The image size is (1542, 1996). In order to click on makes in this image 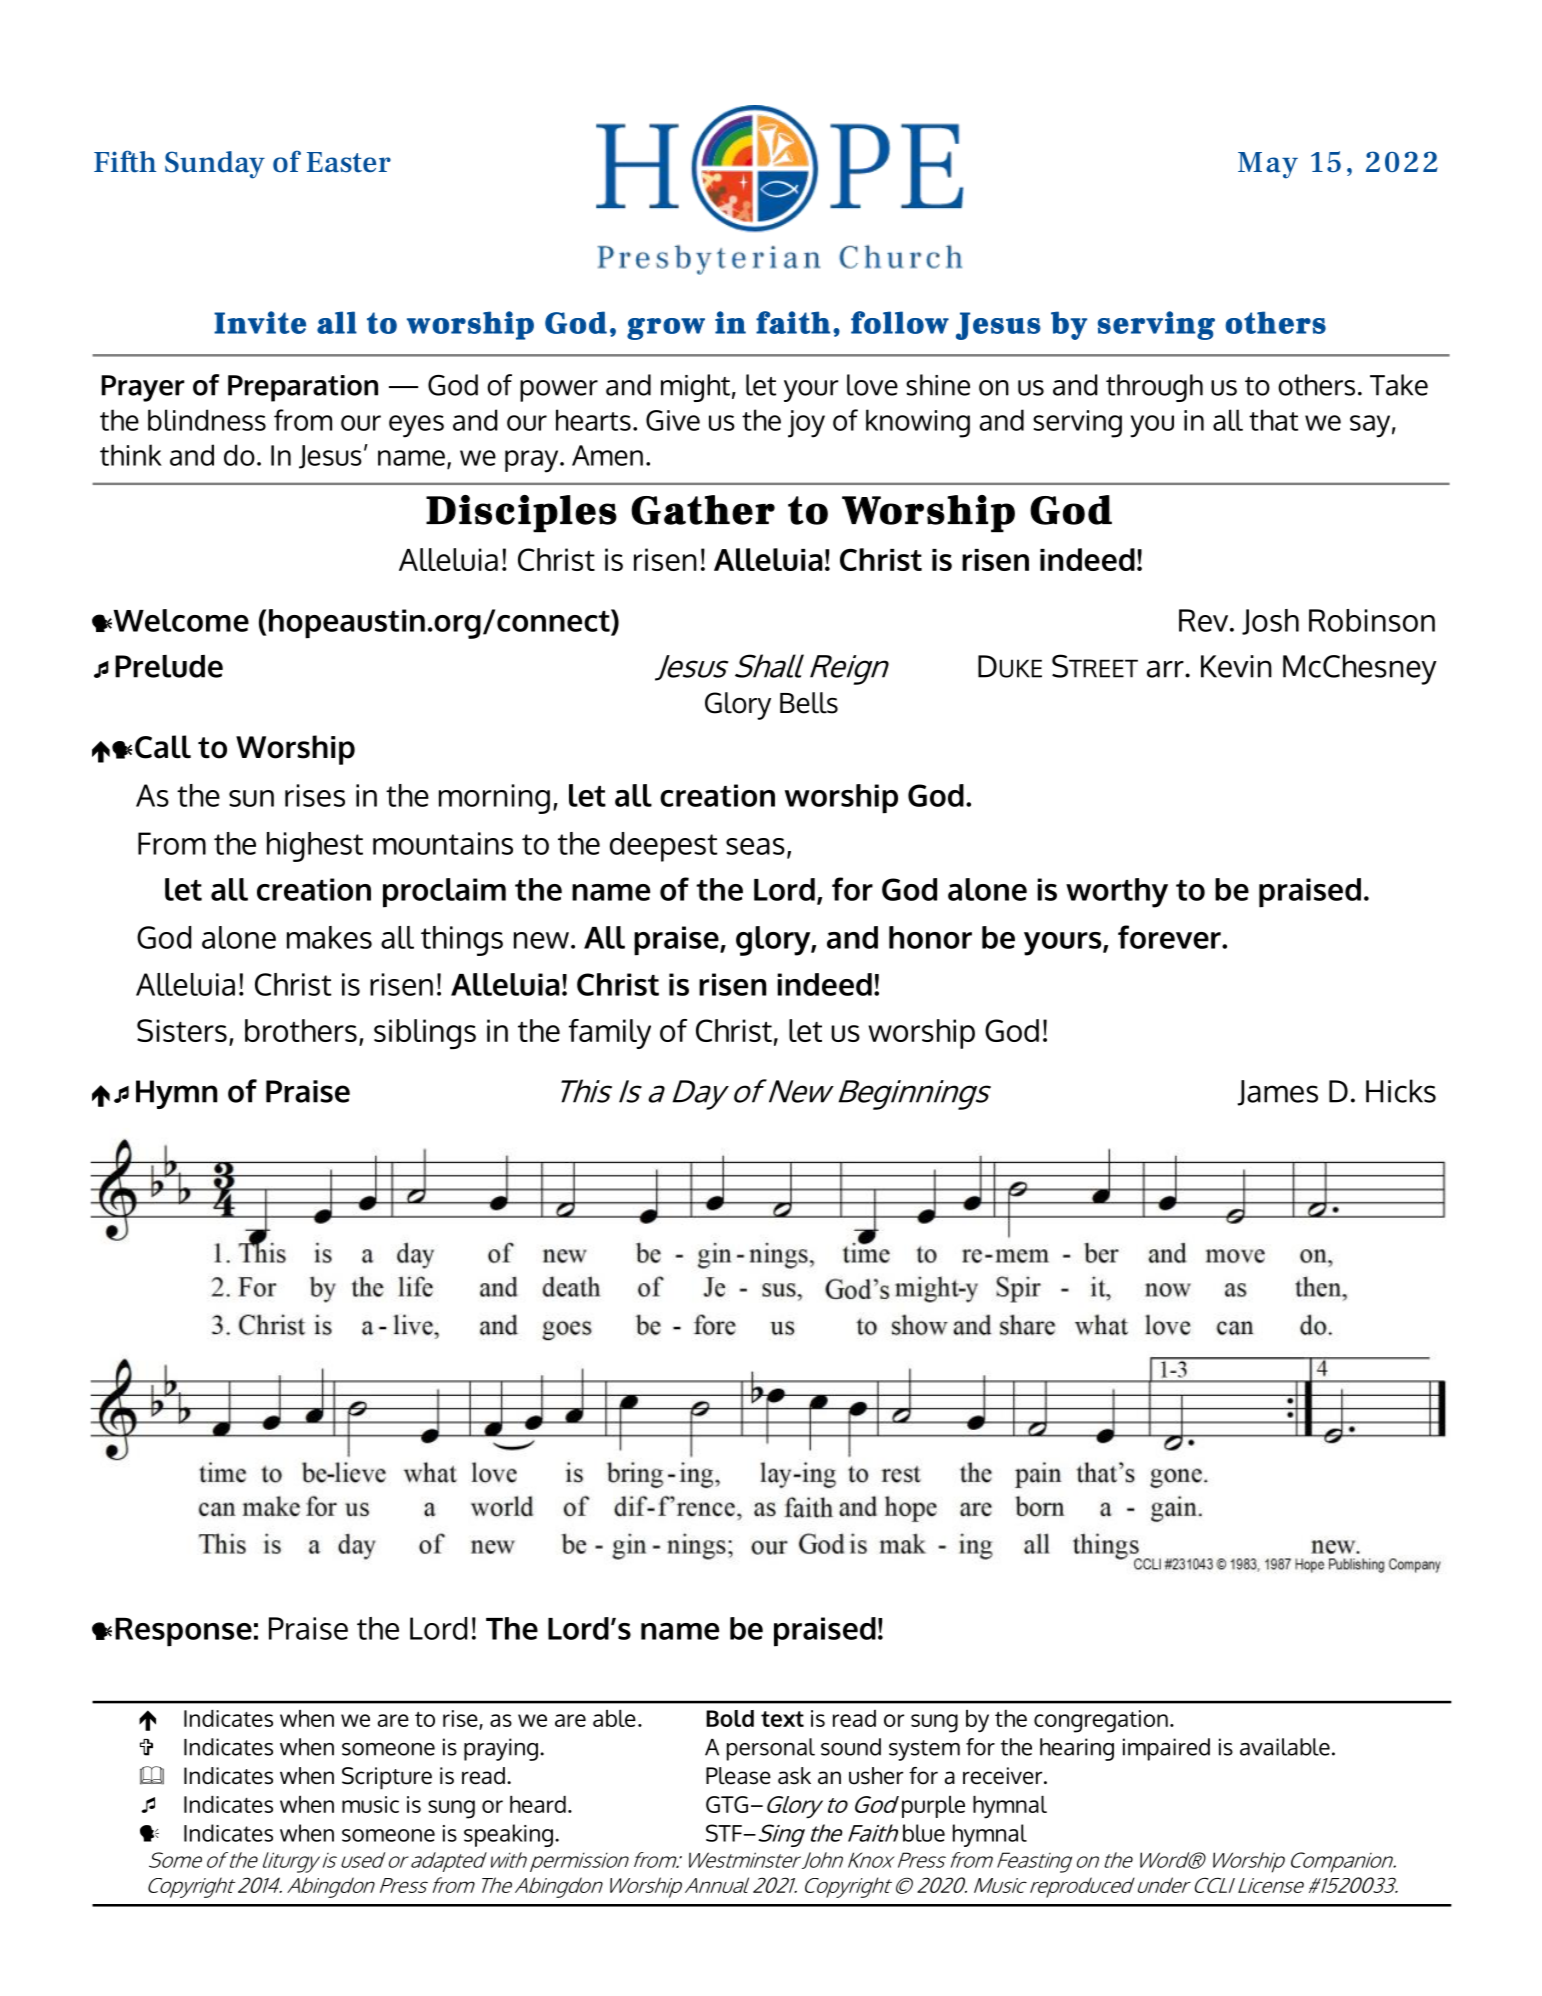, I will do `click(329, 937)`.
